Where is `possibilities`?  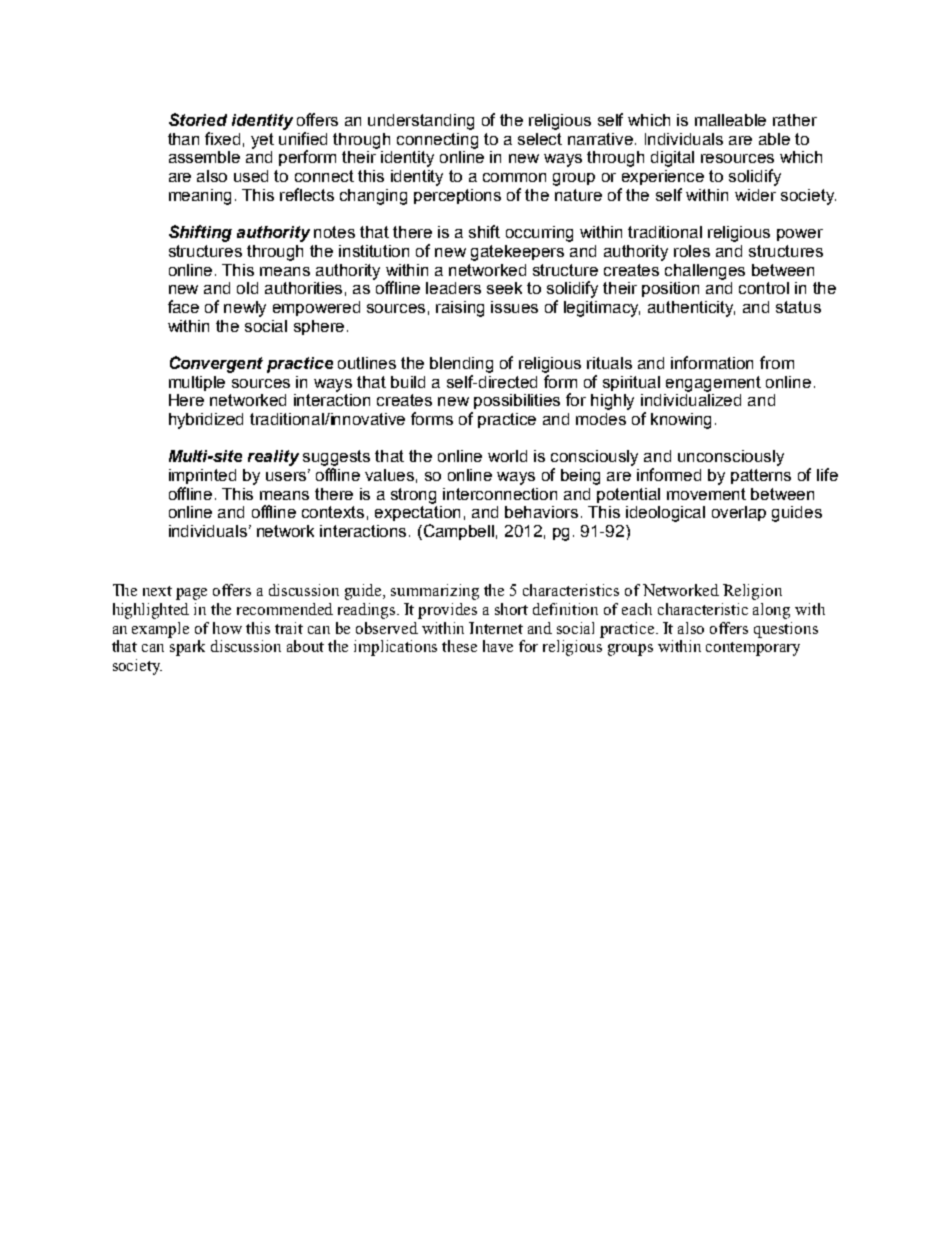
possibilities is located at coordinates (517, 401).
